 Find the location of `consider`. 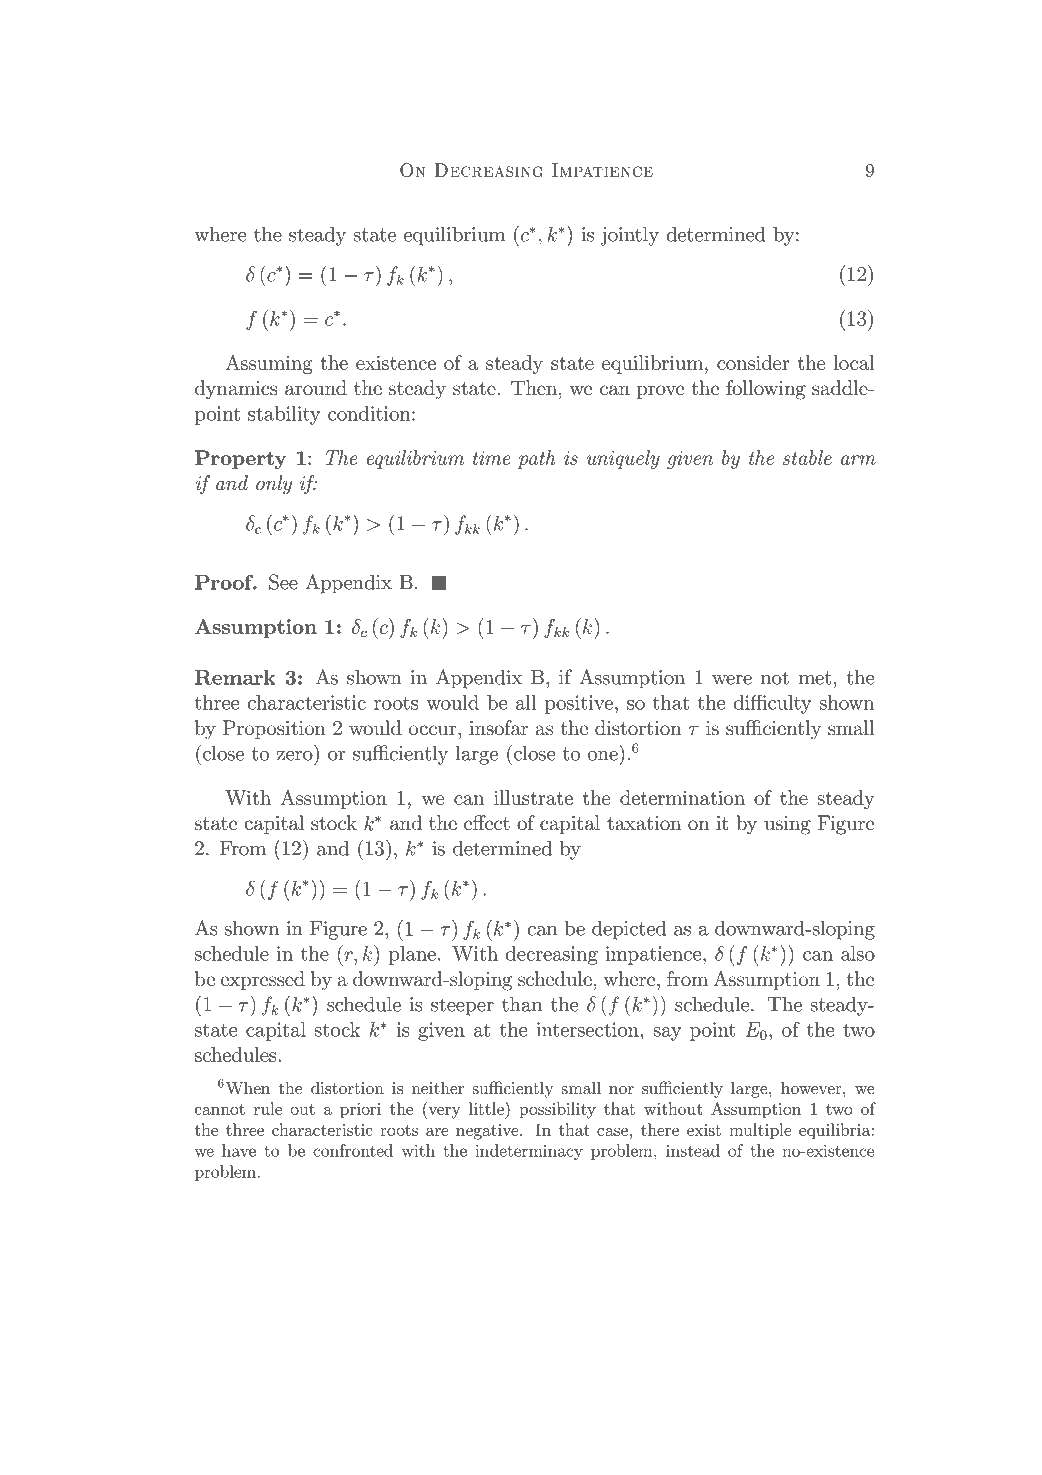

consider is located at coordinates (753, 362).
